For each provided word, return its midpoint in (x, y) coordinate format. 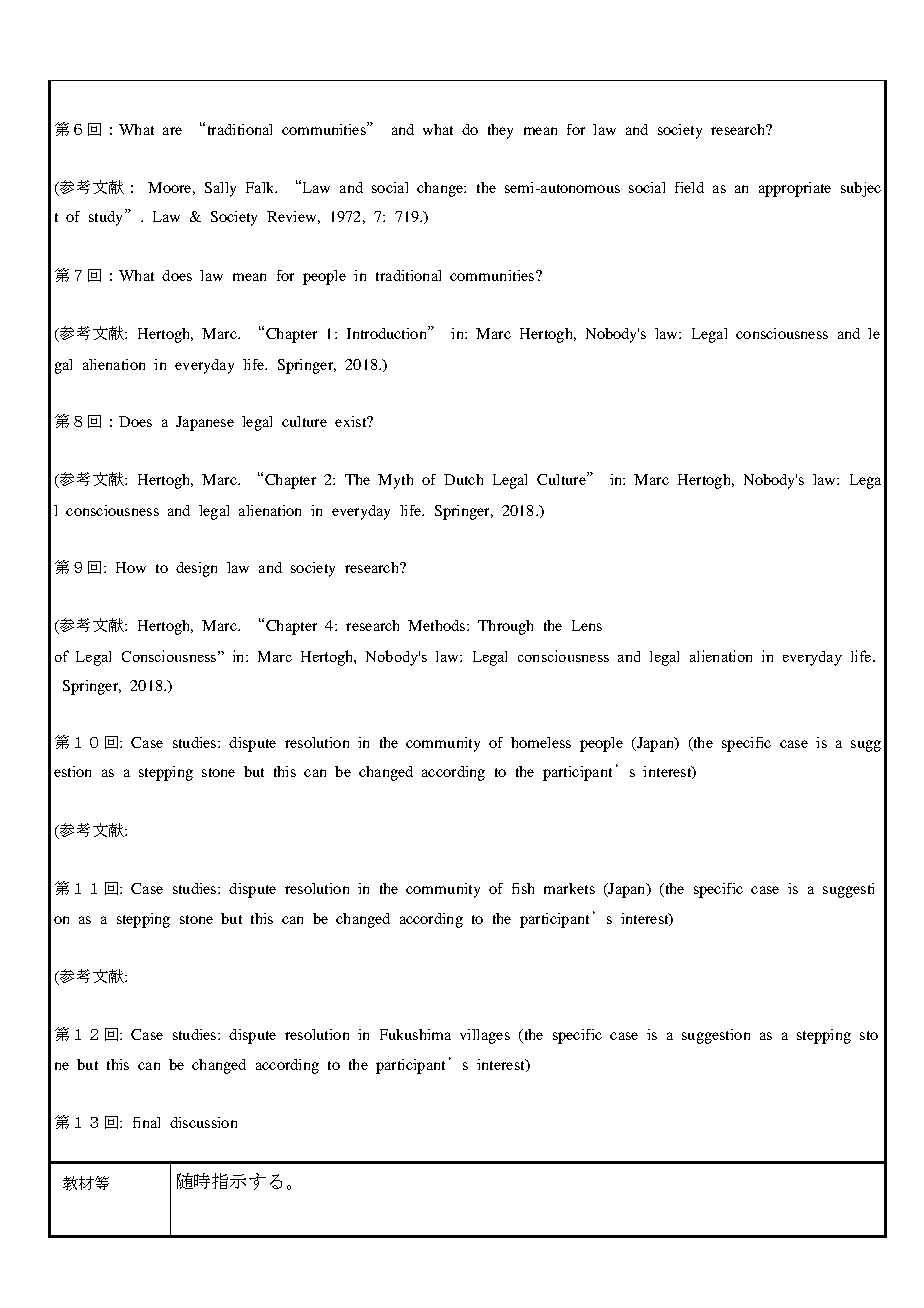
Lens (587, 625)
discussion (203, 1122)
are (172, 131)
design (196, 569)
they (500, 131)
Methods (436, 625)
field (689, 187)
